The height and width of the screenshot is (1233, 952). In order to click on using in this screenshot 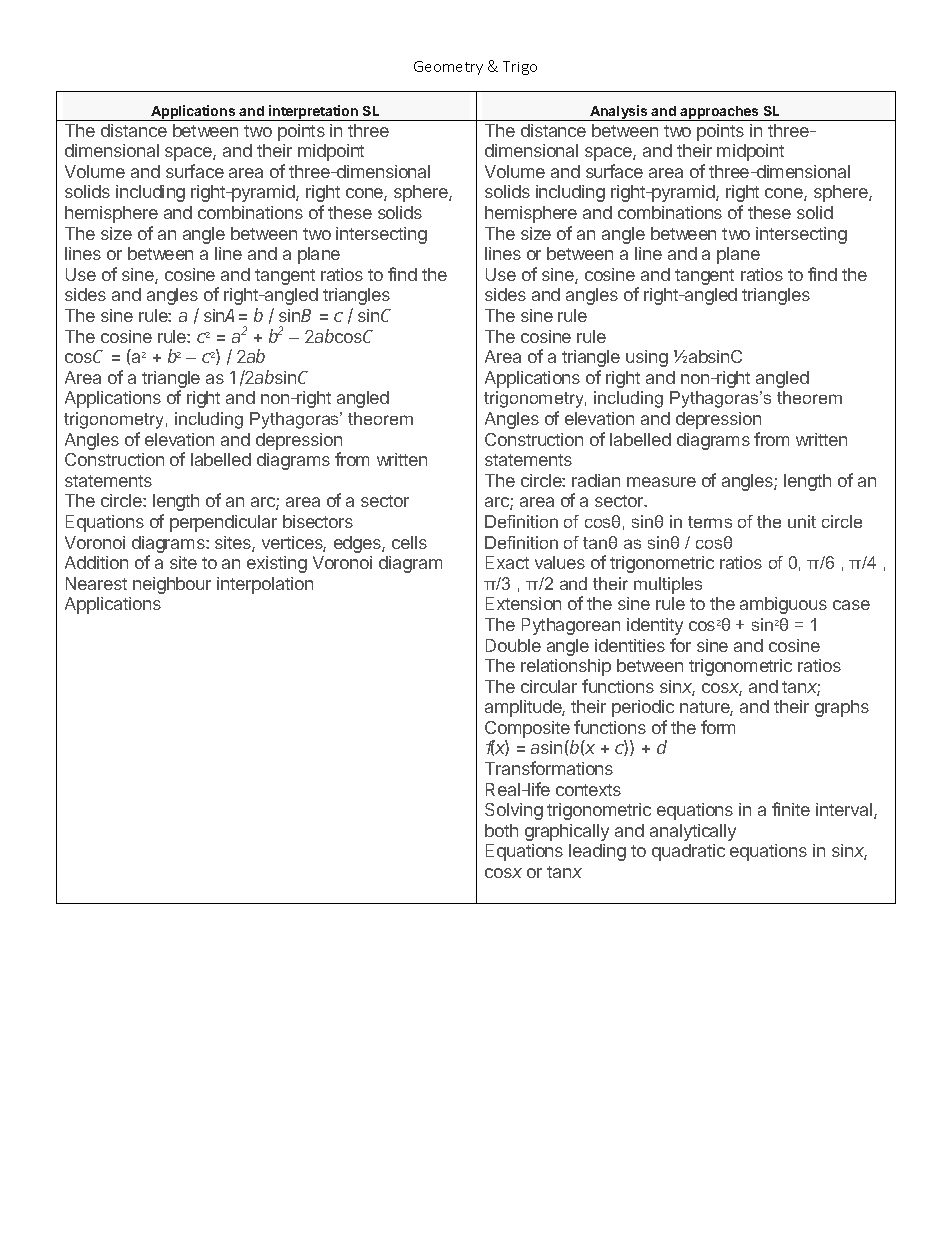, I will do `click(647, 358)`.
